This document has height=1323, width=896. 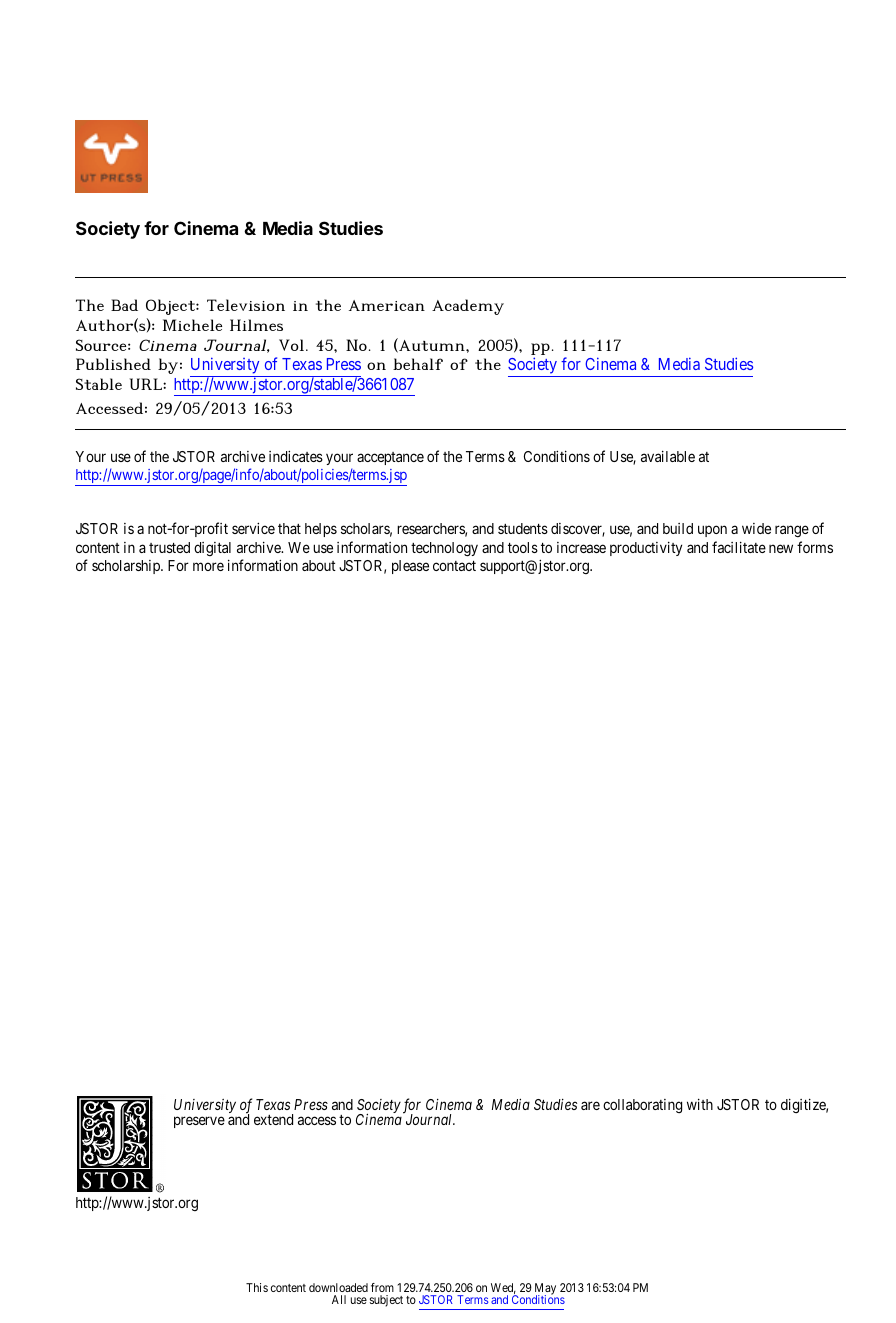 What do you see at coordinates (590, 1105) in the document?
I see `are` at bounding box center [590, 1105].
